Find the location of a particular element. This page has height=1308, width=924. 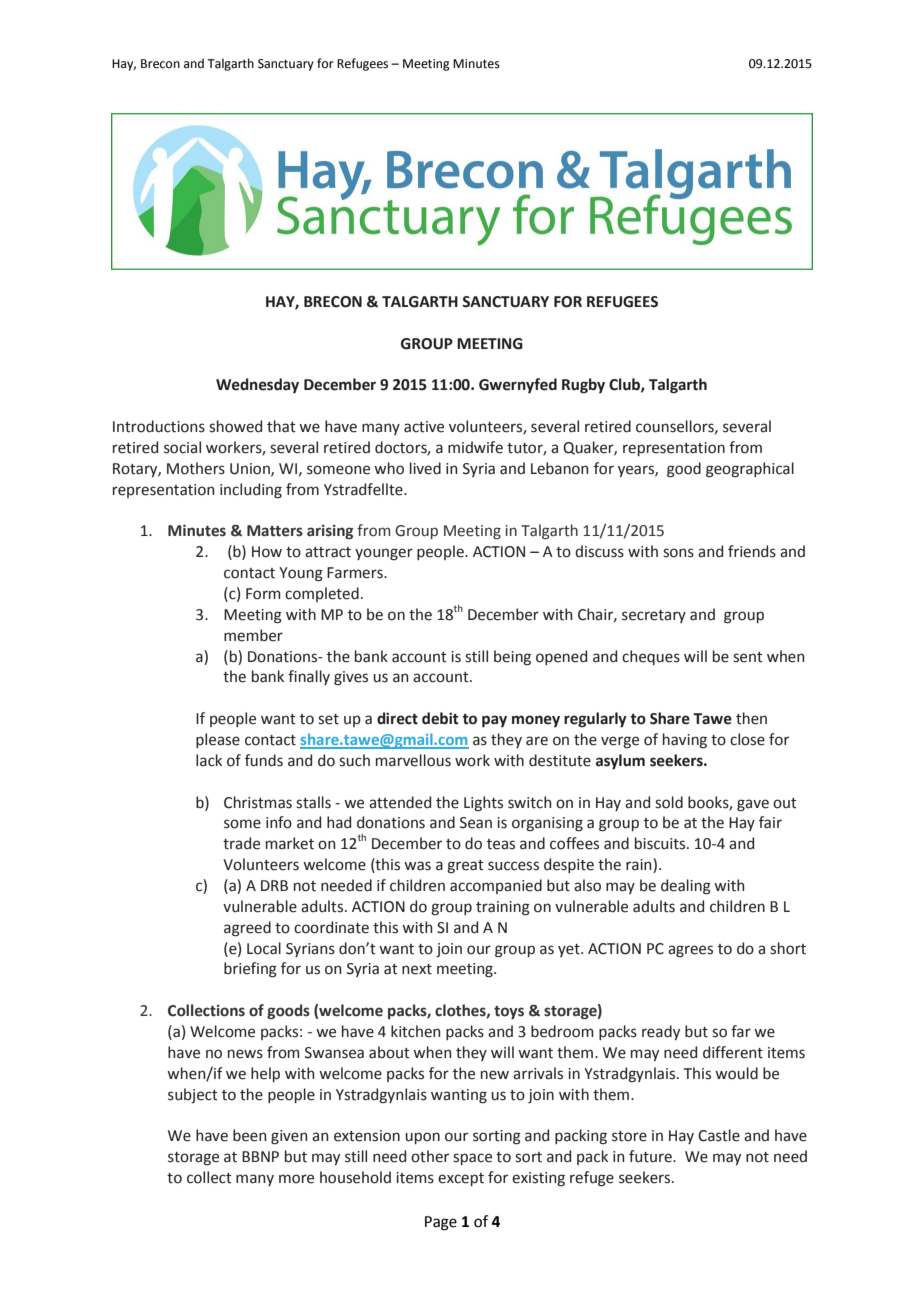

being is located at coordinates (512, 658).
